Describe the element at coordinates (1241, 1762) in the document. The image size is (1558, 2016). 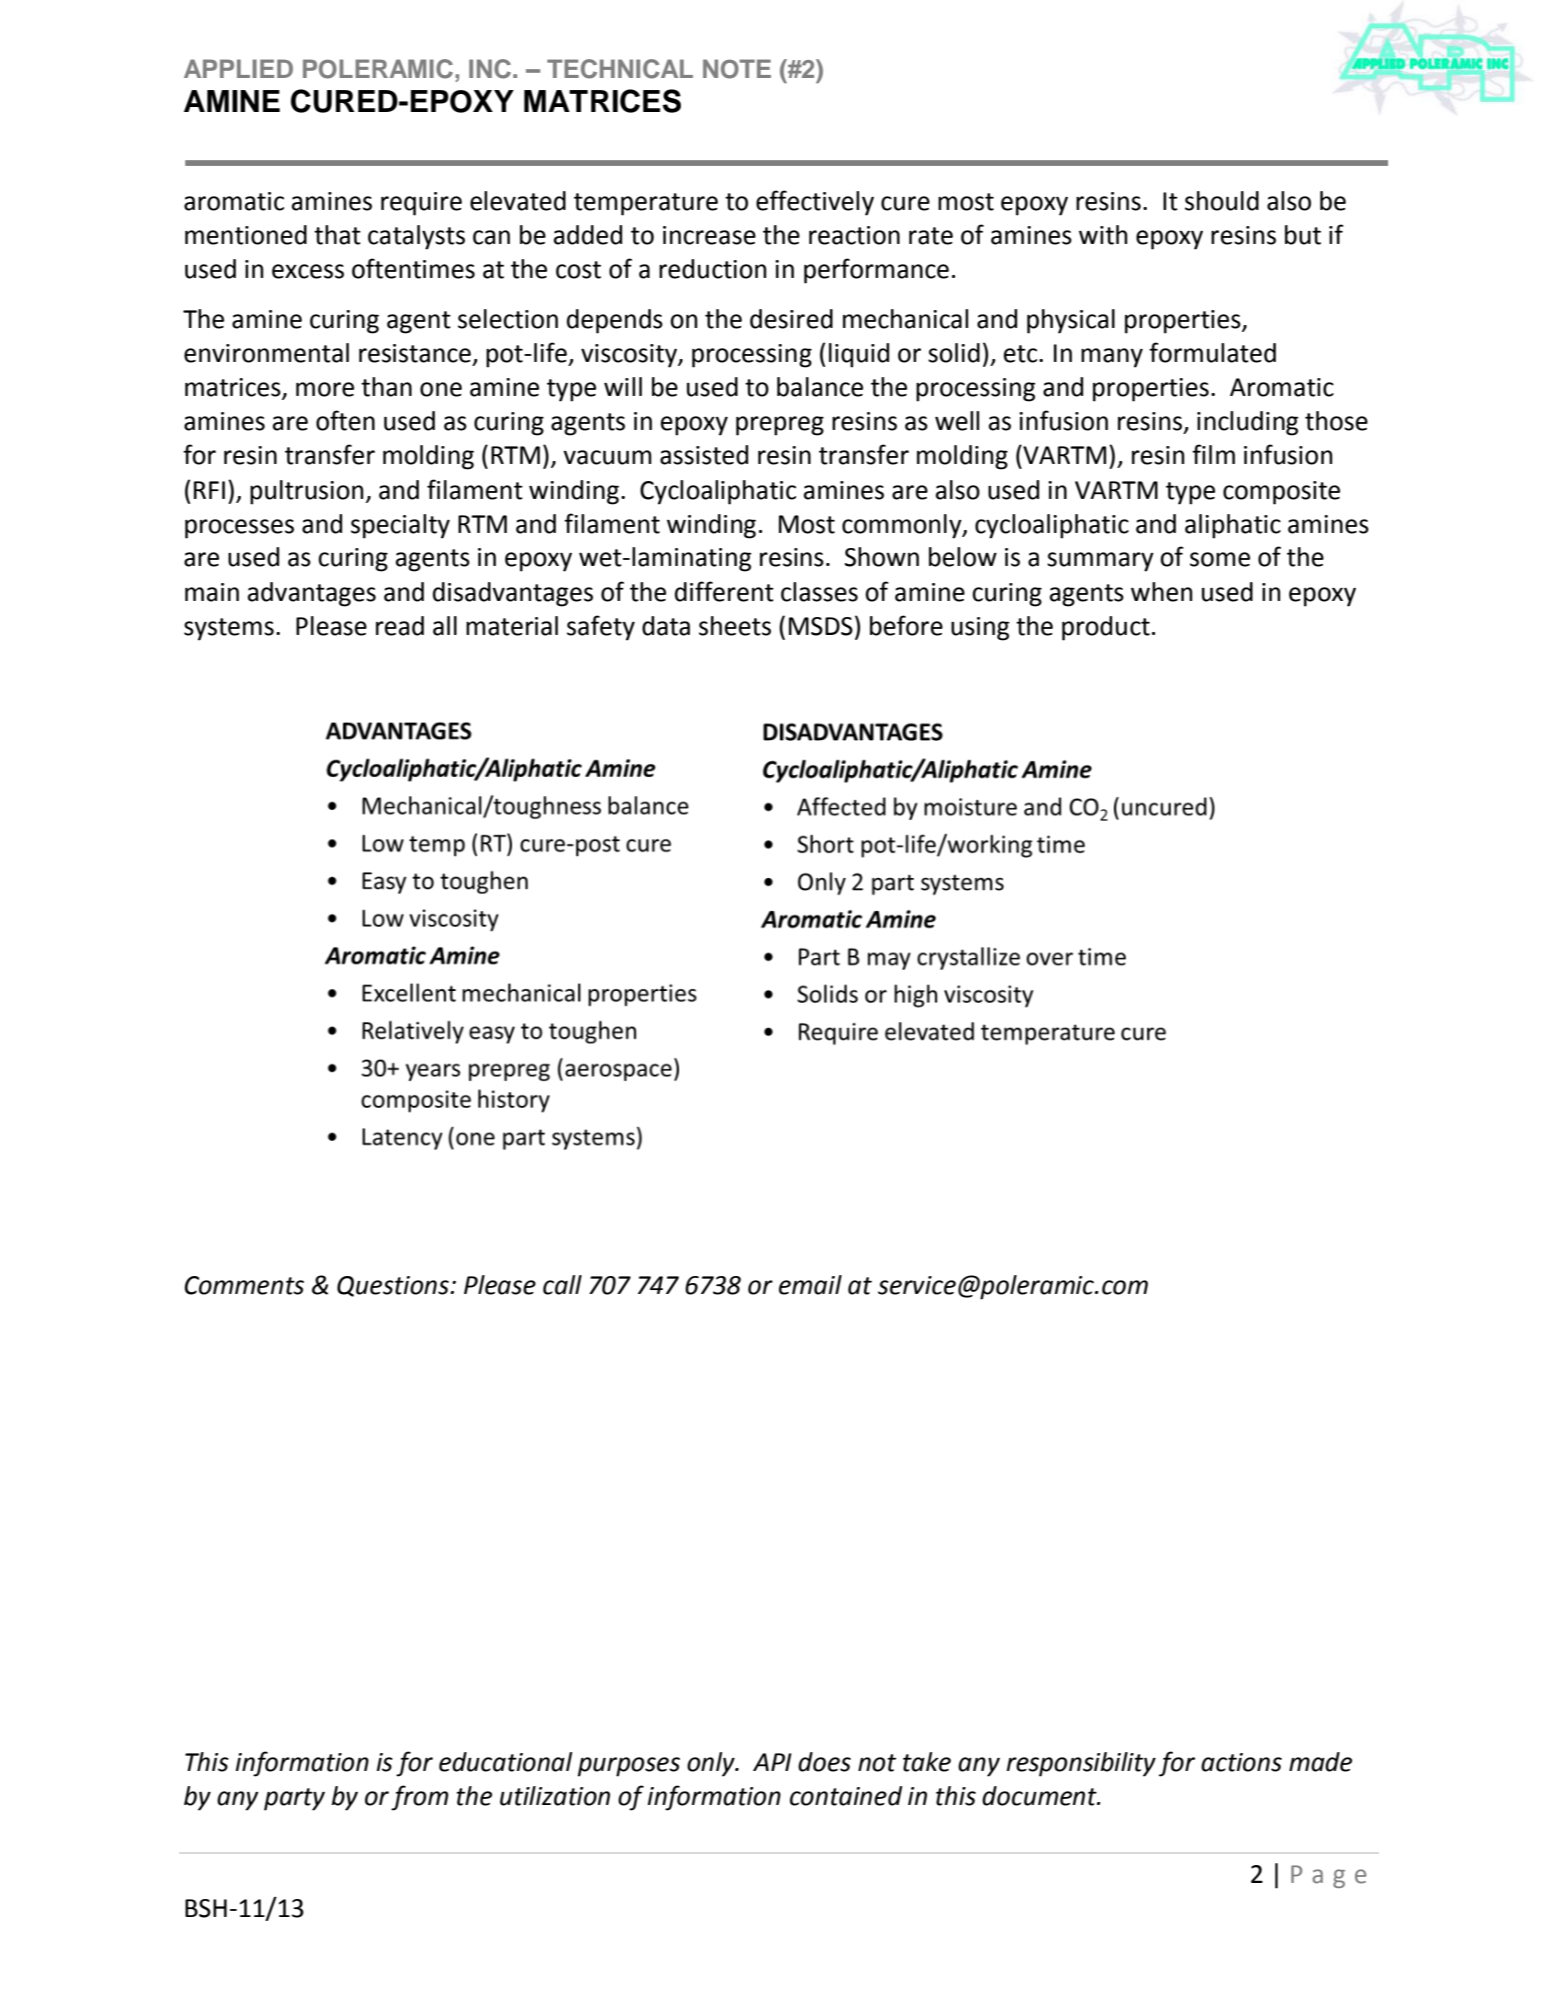
I see `actions` at that location.
